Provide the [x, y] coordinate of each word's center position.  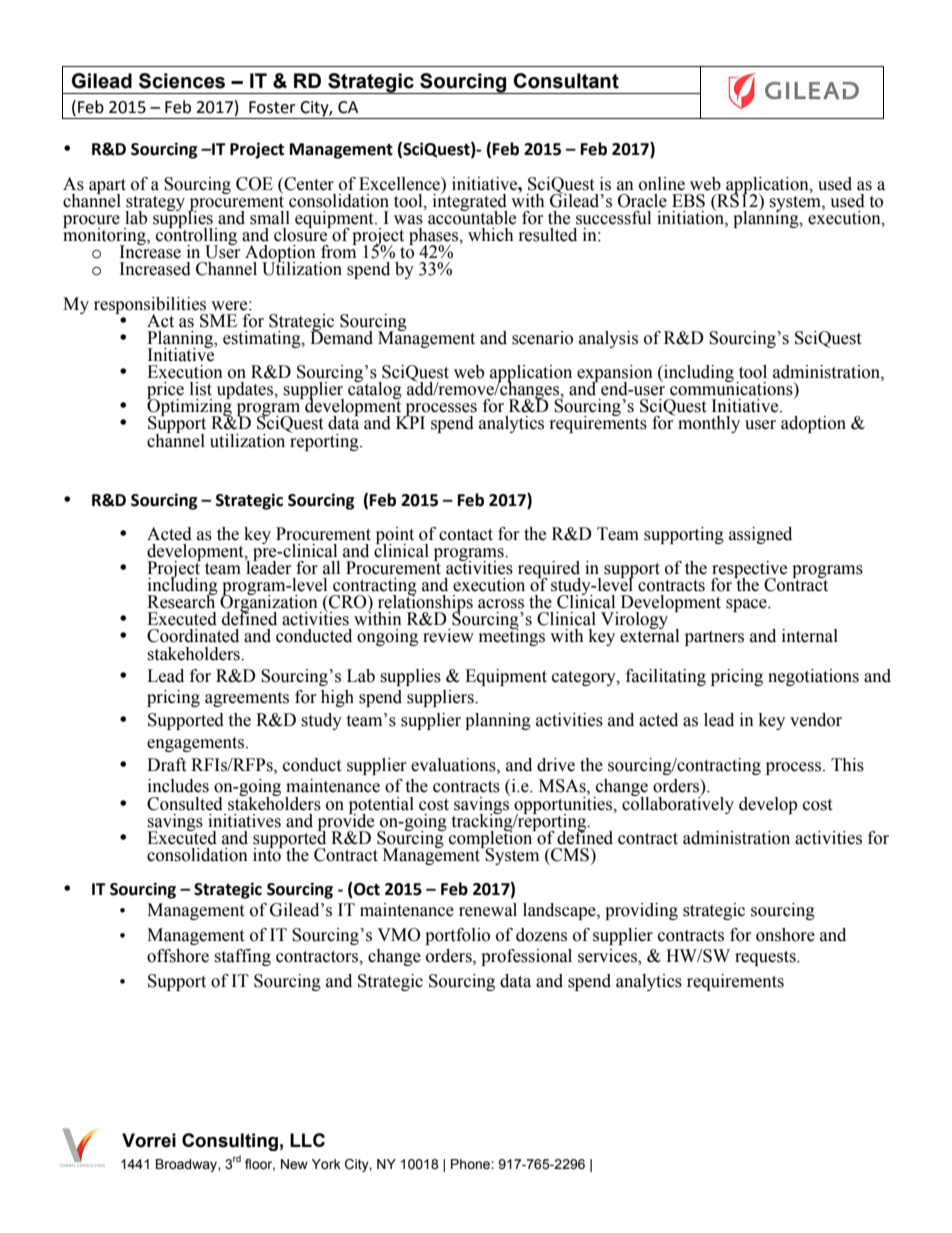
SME [218, 321]
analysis [608, 339]
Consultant [566, 81]
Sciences [182, 81]
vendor [816, 720]
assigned [760, 535]
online [662, 184]
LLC [307, 1140]
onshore [785, 935]
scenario [542, 338]
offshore [178, 956]
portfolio [457, 936]
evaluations [454, 765]
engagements [197, 744]
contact [466, 535]
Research [182, 601]
